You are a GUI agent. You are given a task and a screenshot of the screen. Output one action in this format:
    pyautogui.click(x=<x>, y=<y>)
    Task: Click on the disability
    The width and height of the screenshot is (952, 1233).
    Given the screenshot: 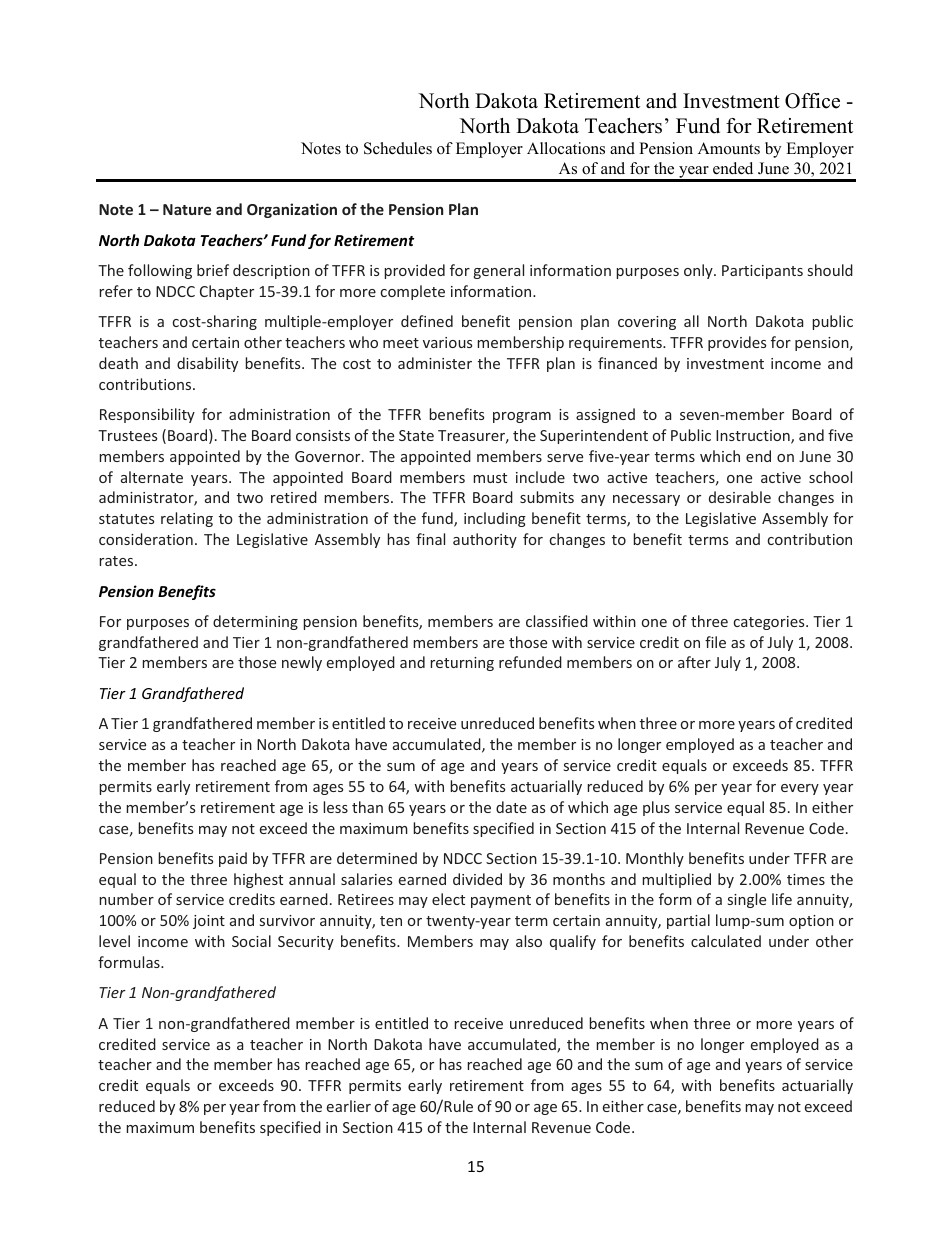 What is the action you would take?
    pyautogui.click(x=207, y=364)
